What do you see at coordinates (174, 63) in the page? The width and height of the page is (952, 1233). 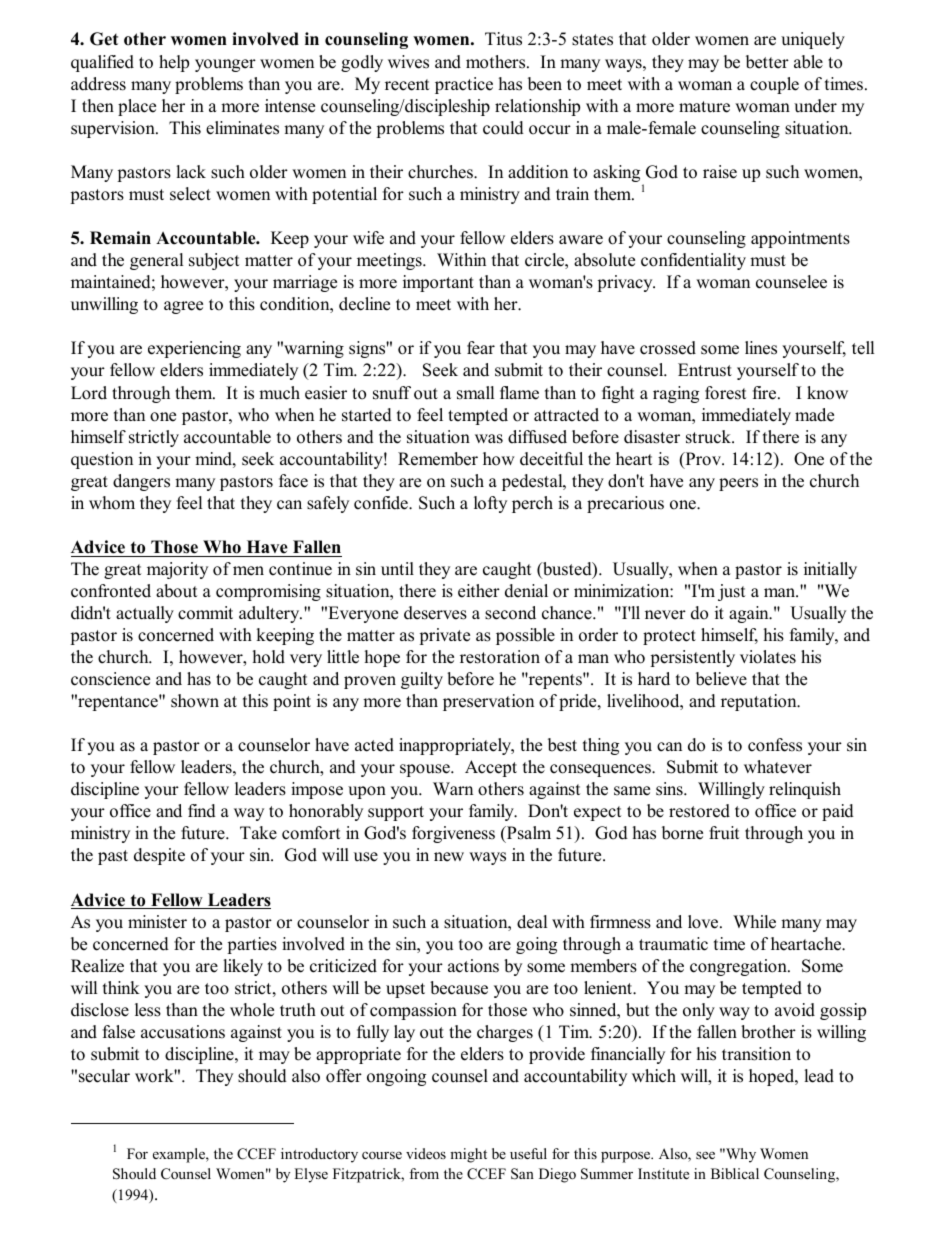 I see `help` at bounding box center [174, 63].
